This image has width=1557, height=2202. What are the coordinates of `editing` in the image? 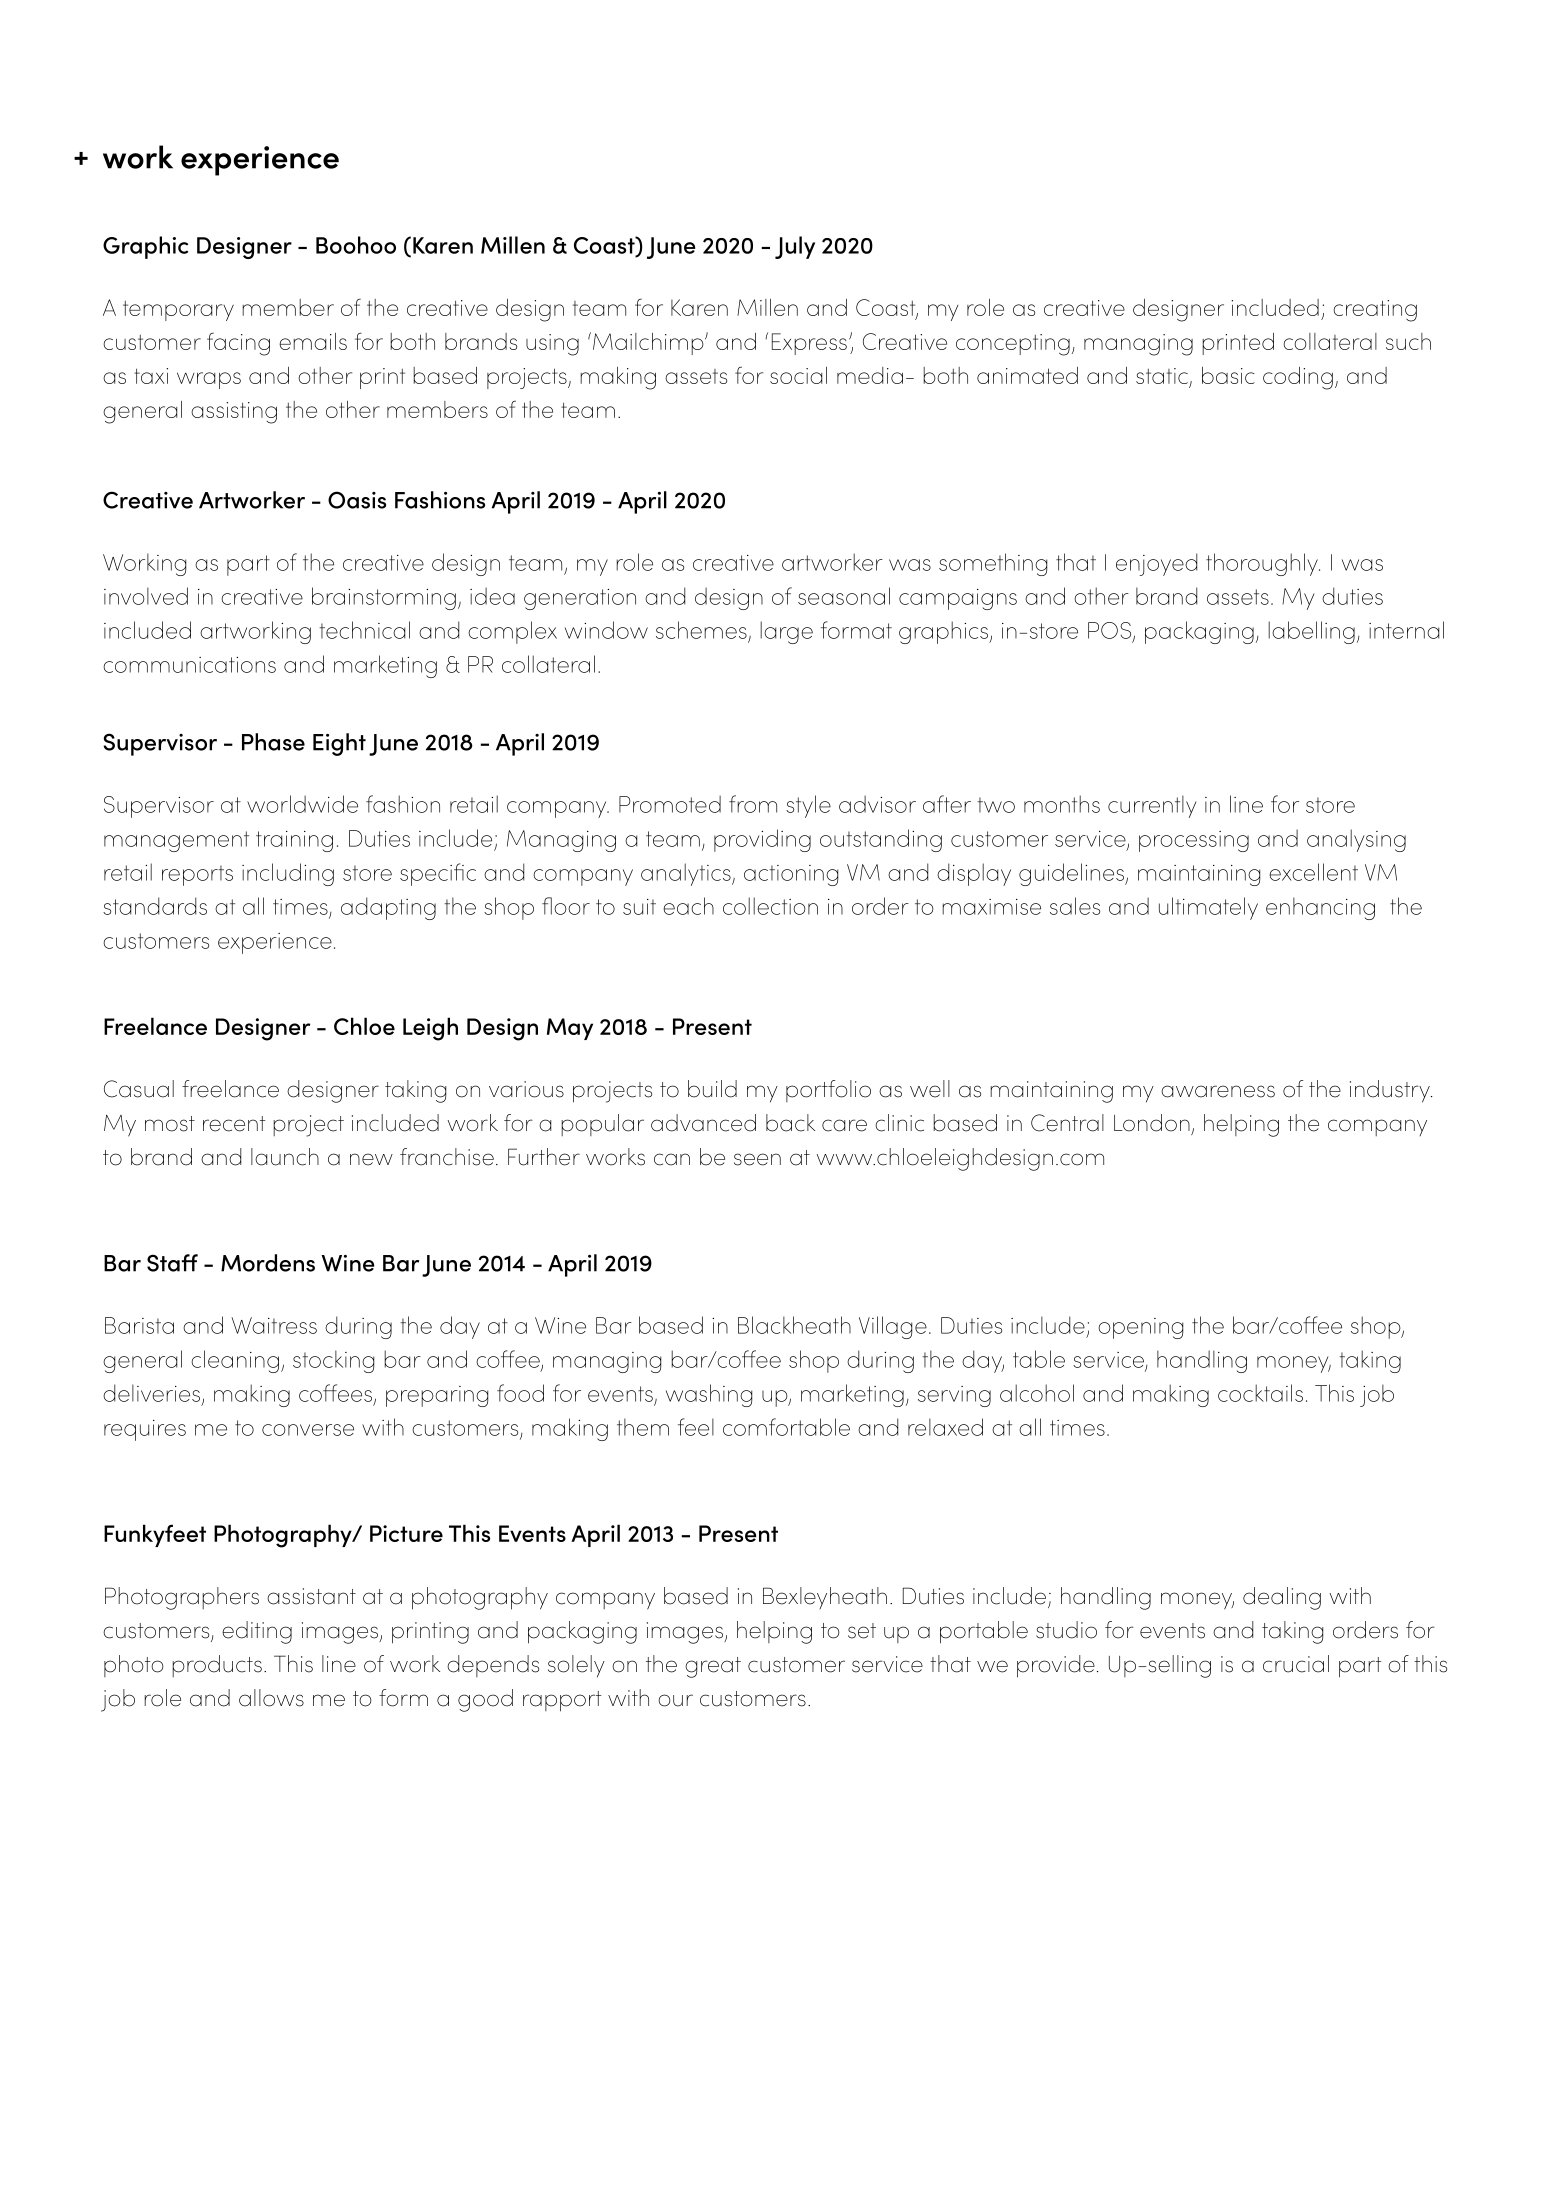 It's located at (257, 1632).
